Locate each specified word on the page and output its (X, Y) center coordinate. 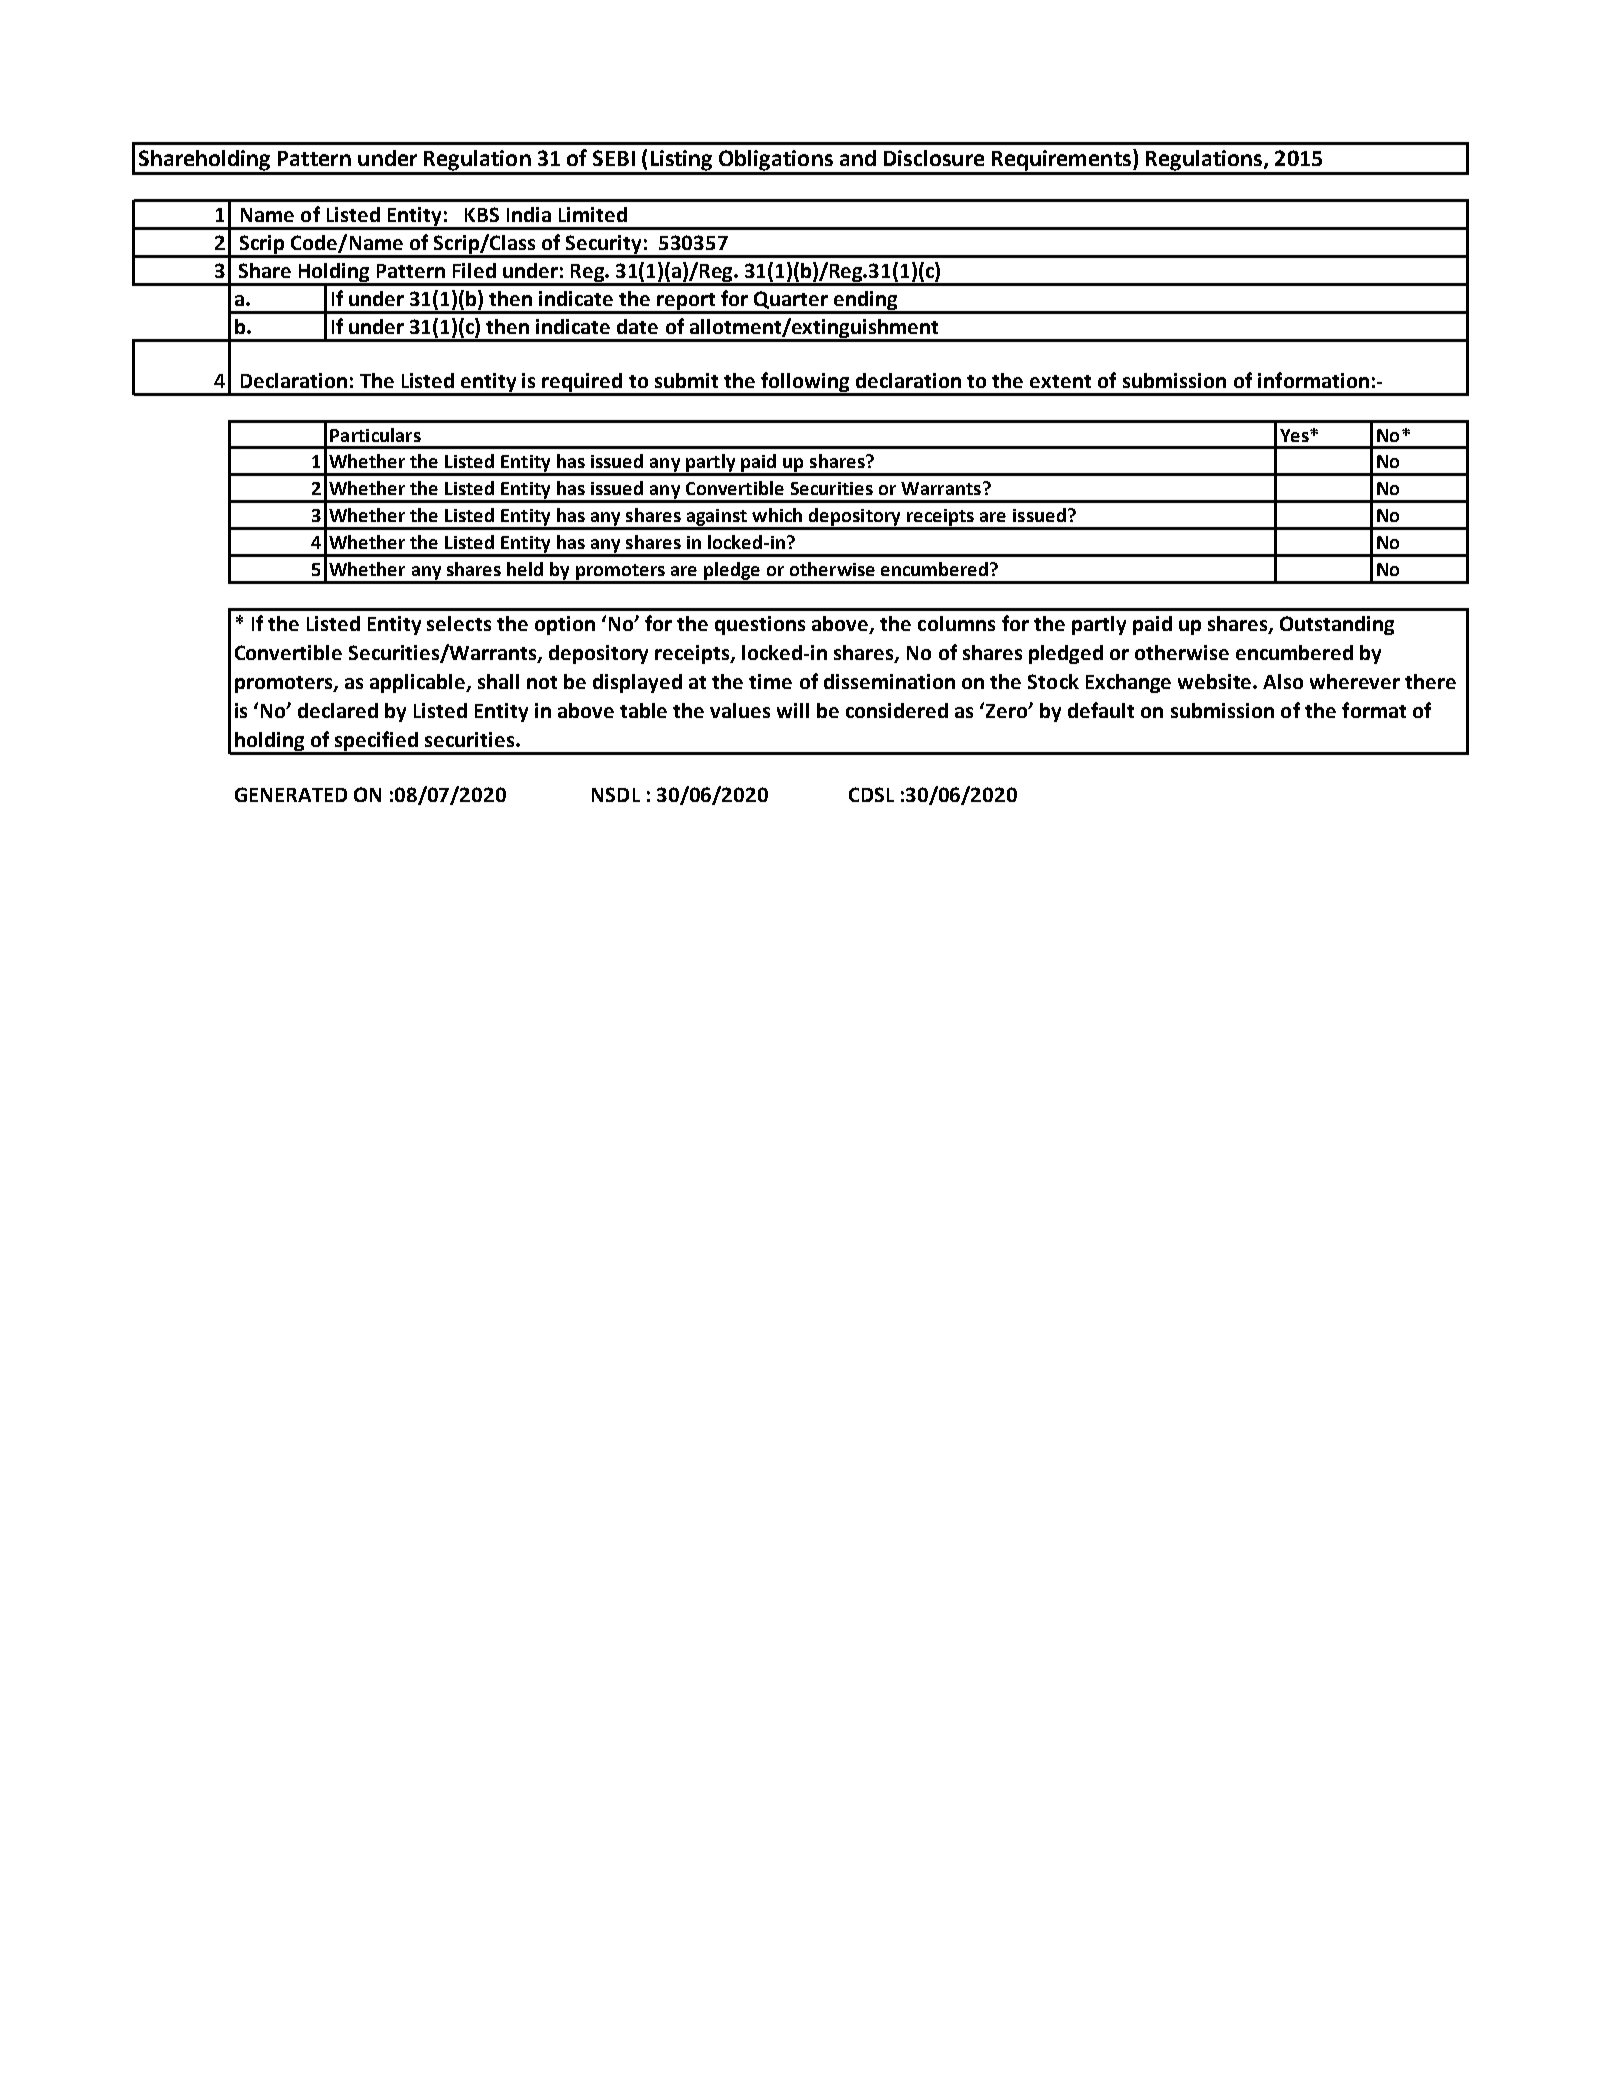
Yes (1295, 435)
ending (866, 302)
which (777, 515)
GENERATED (291, 794)
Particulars (375, 435)
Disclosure (934, 158)
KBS (482, 214)
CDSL (871, 794)
